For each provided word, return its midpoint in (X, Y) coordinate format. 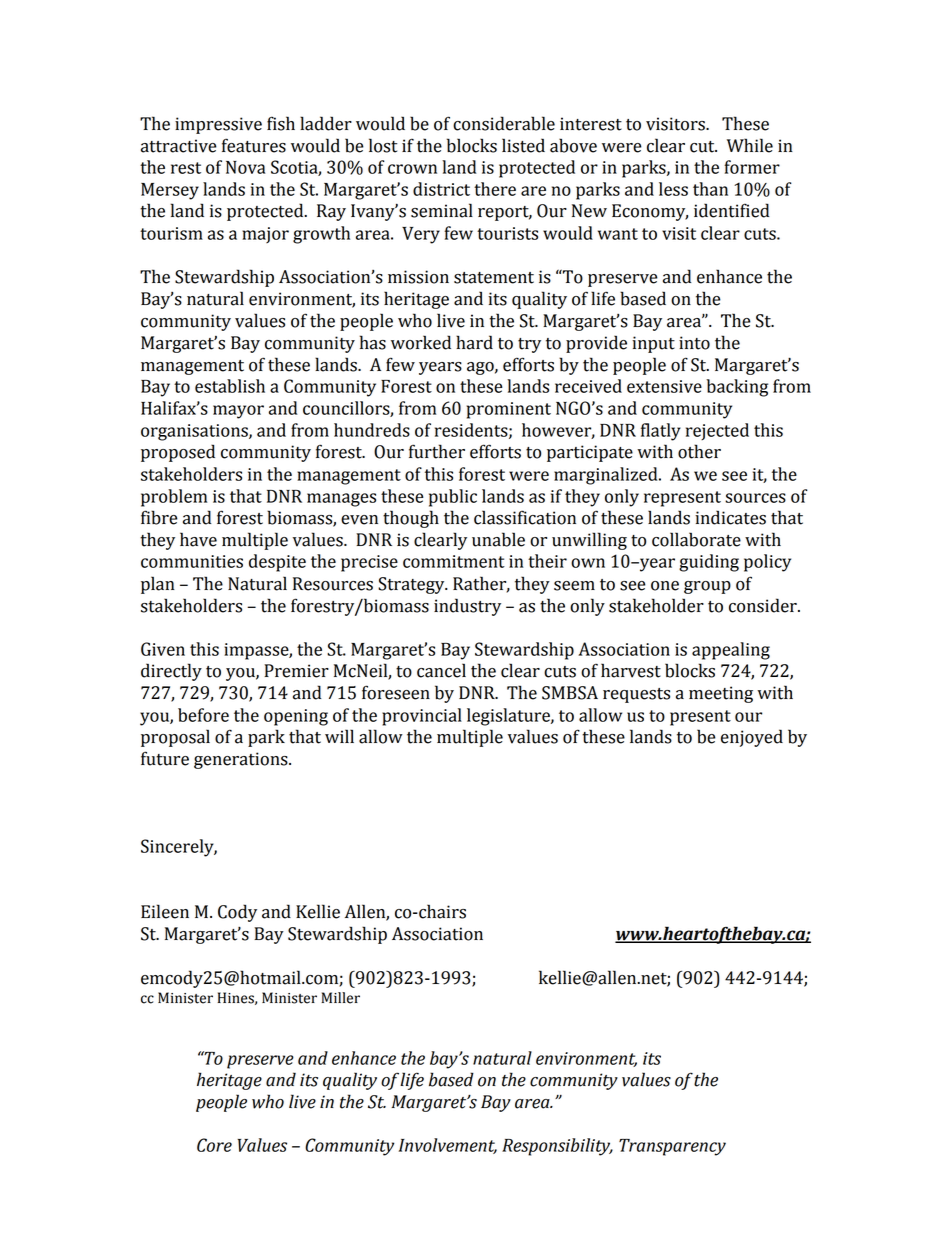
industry (467, 607)
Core (214, 1145)
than (710, 189)
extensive (664, 386)
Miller (340, 998)
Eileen (165, 911)
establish (230, 386)
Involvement (448, 1146)
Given (163, 649)
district (441, 189)
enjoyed (752, 738)
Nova (245, 167)
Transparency (672, 1147)
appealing (731, 651)
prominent (509, 410)
